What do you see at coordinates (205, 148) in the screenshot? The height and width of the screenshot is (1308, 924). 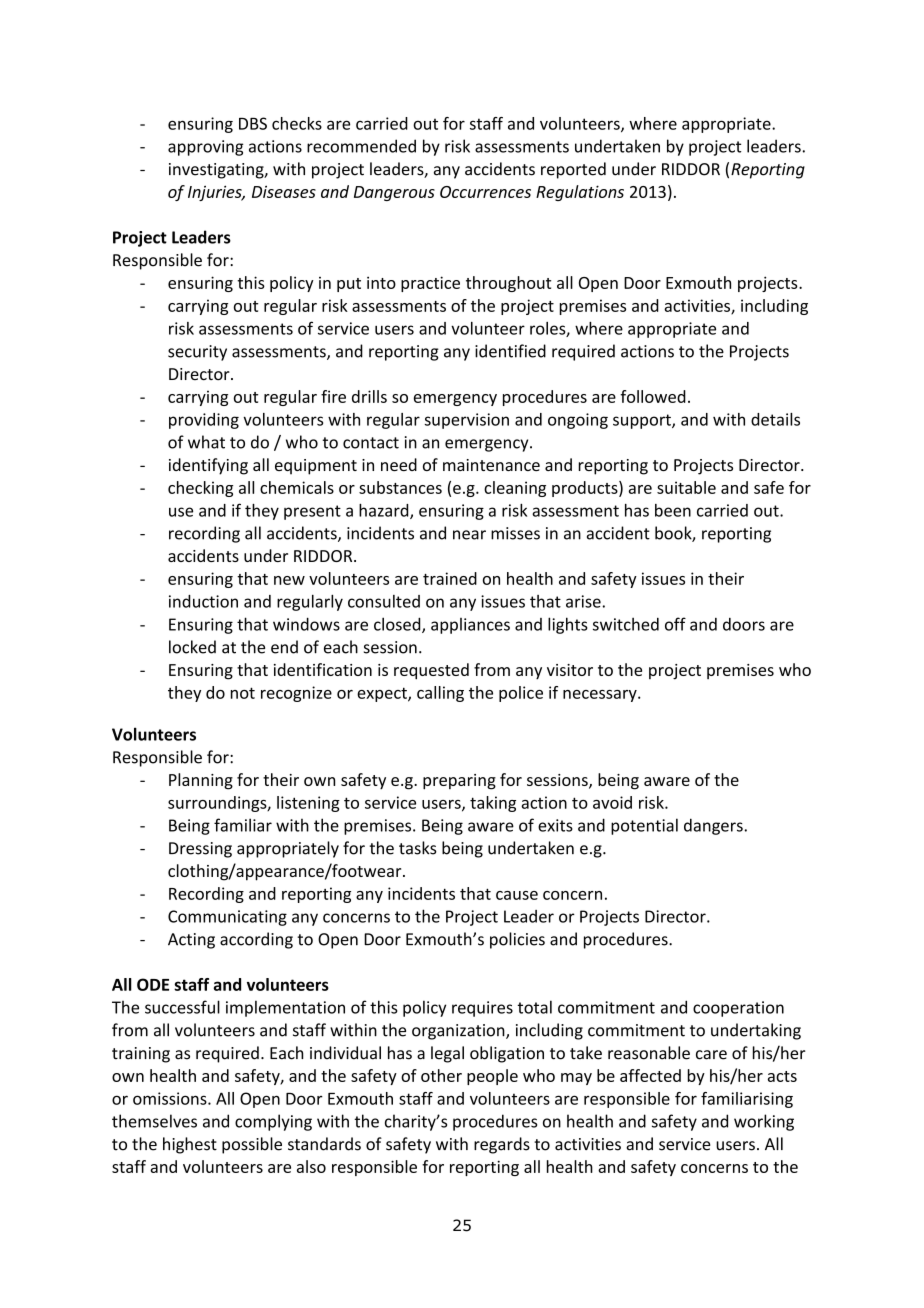 I see `approving` at bounding box center [205, 148].
